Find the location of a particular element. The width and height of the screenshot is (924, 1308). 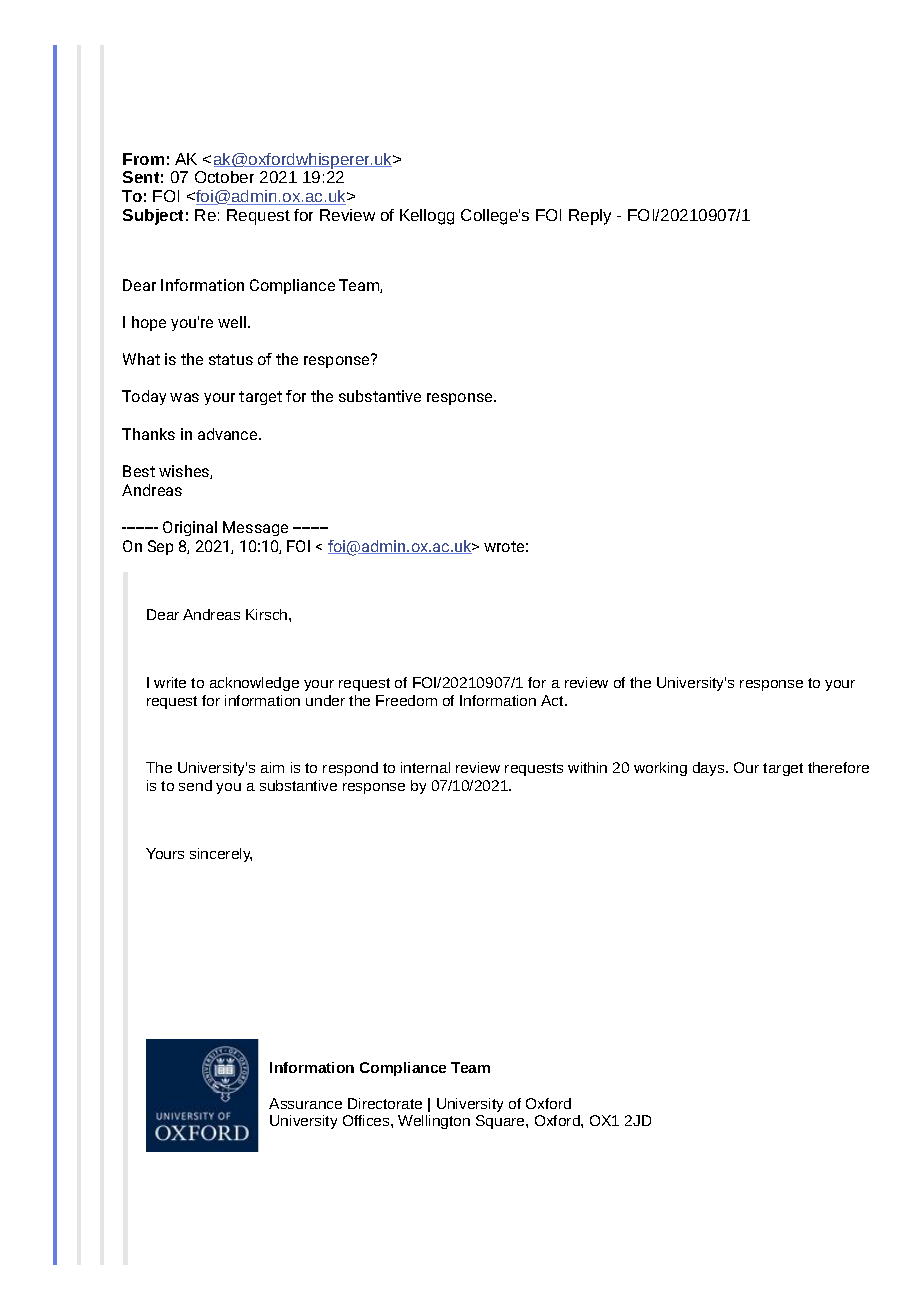

Act is located at coordinates (553, 700).
